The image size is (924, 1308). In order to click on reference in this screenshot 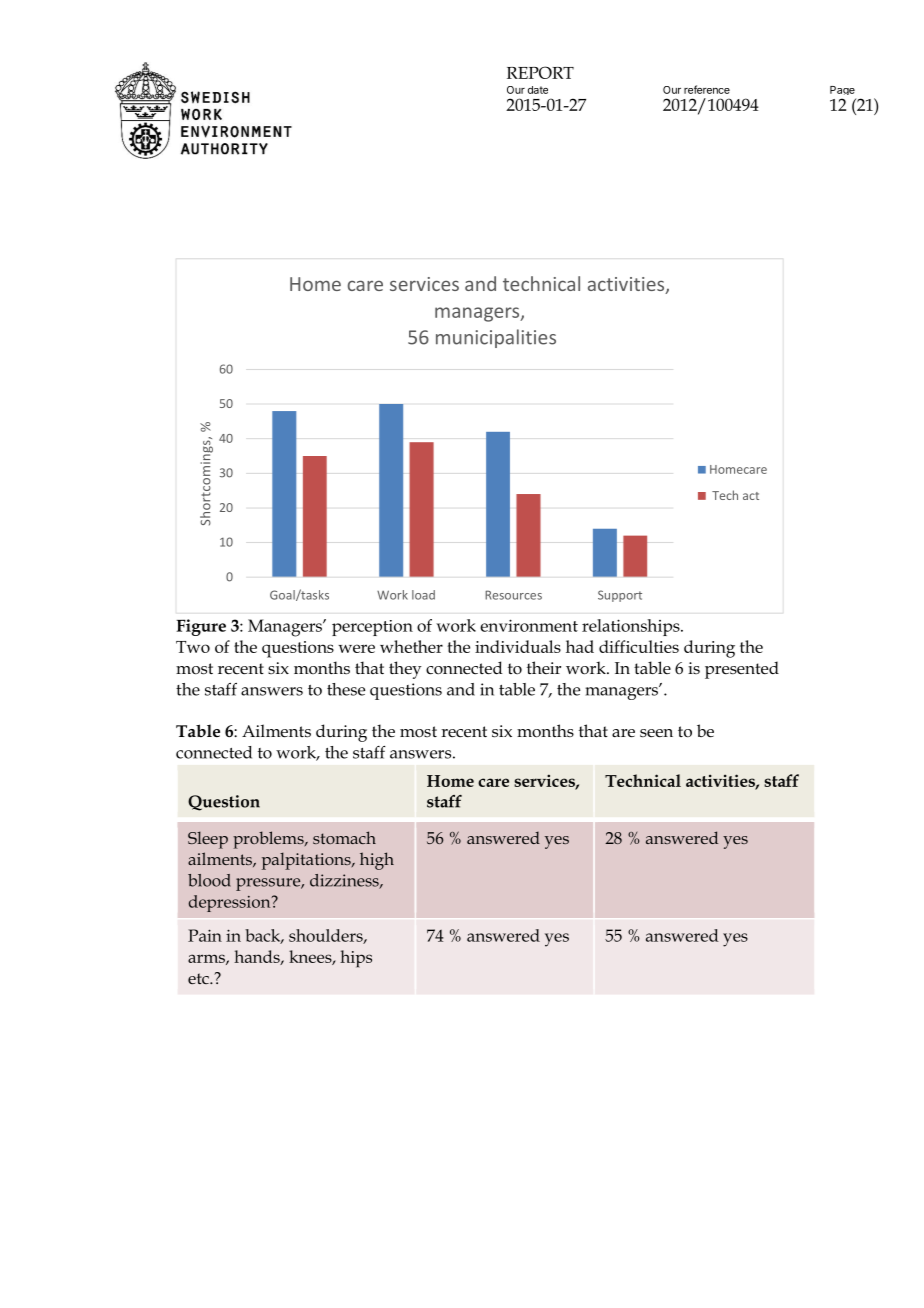, I will do `click(707, 89)`.
